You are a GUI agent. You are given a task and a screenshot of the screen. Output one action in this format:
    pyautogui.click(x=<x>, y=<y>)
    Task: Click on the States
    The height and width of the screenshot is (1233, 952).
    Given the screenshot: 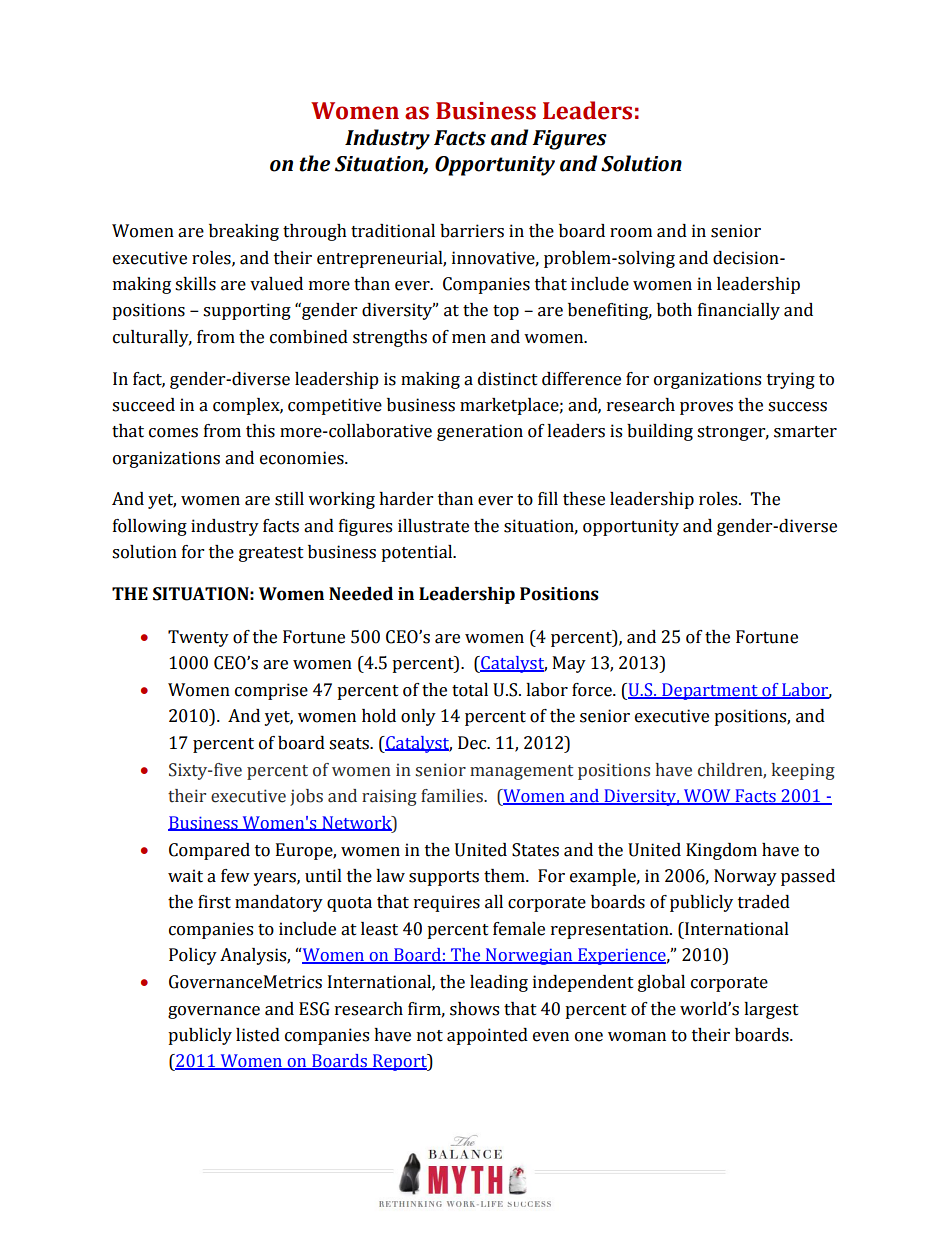 What is the action you would take?
    pyautogui.click(x=535, y=850)
